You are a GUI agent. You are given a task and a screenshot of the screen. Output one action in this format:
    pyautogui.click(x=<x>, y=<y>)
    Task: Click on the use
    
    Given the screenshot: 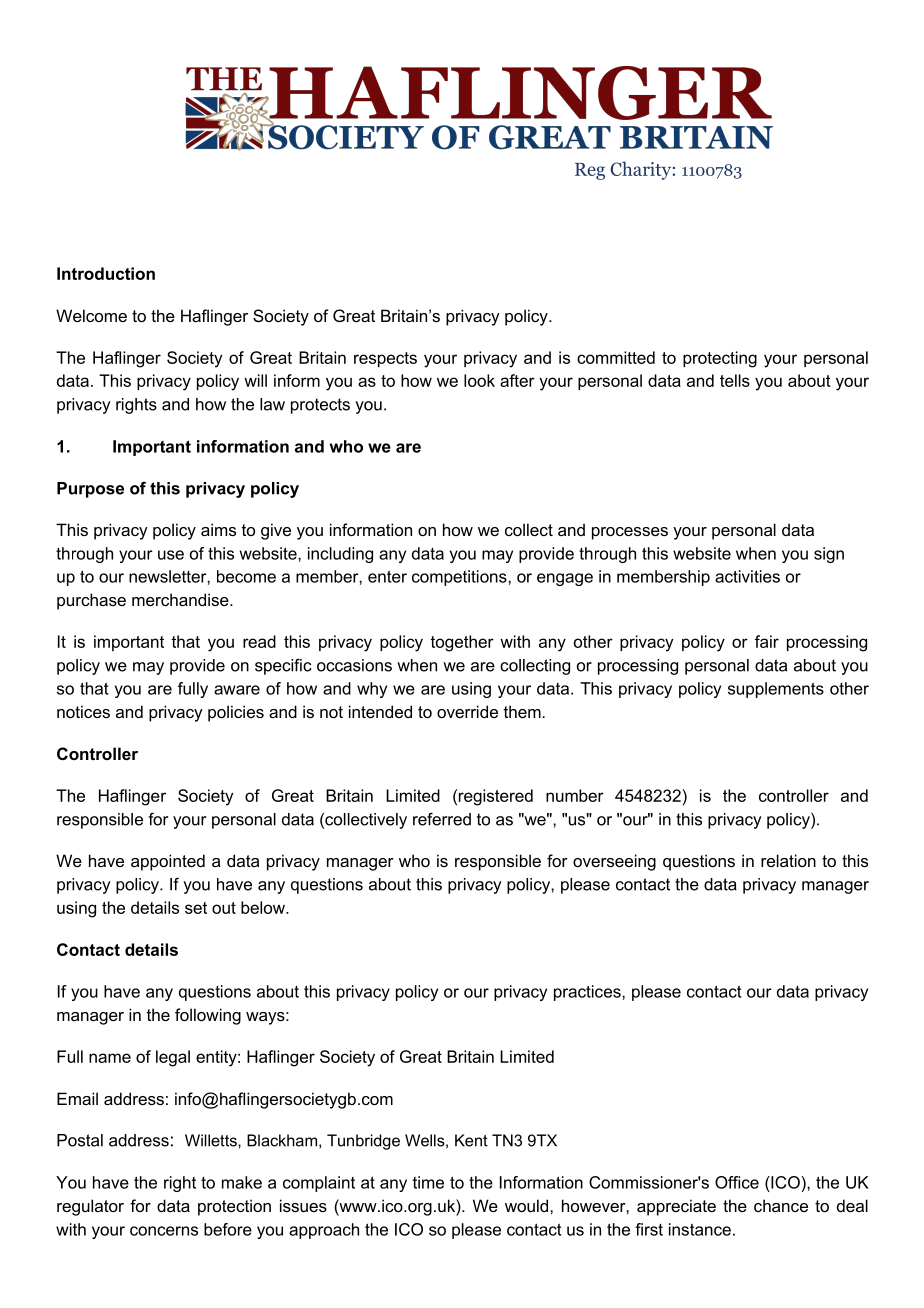 What is the action you would take?
    pyautogui.click(x=171, y=555)
